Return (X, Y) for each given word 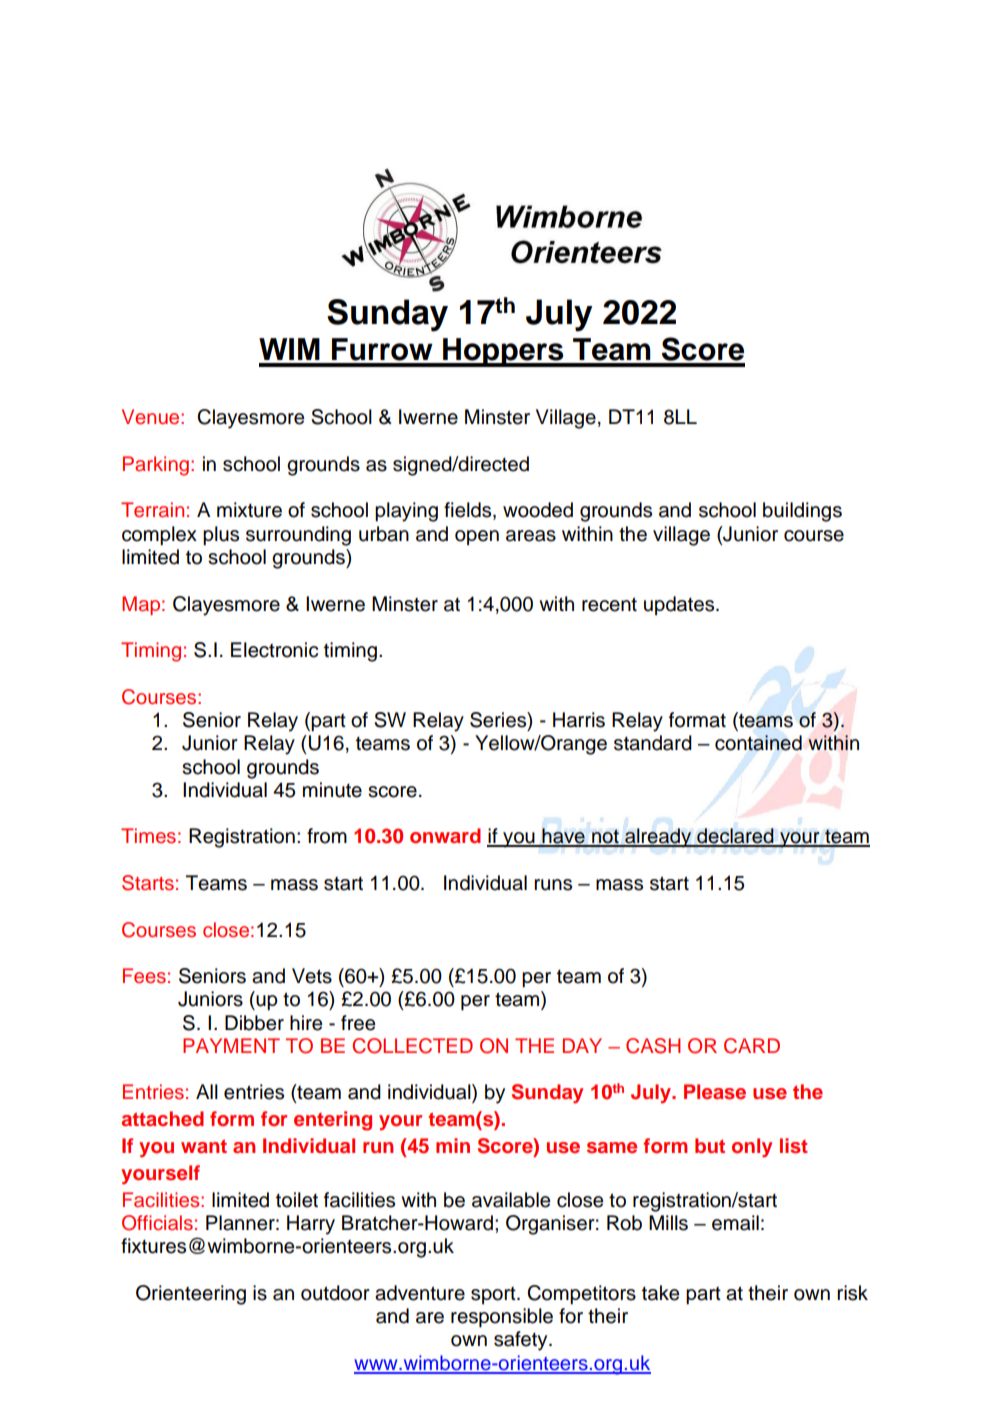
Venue (152, 417)
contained (758, 743)
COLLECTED (412, 1046)
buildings (802, 512)
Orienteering (191, 1295)
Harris (579, 720)
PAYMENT (231, 1045)
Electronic (274, 650)
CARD (752, 1046)
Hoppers (503, 352)
